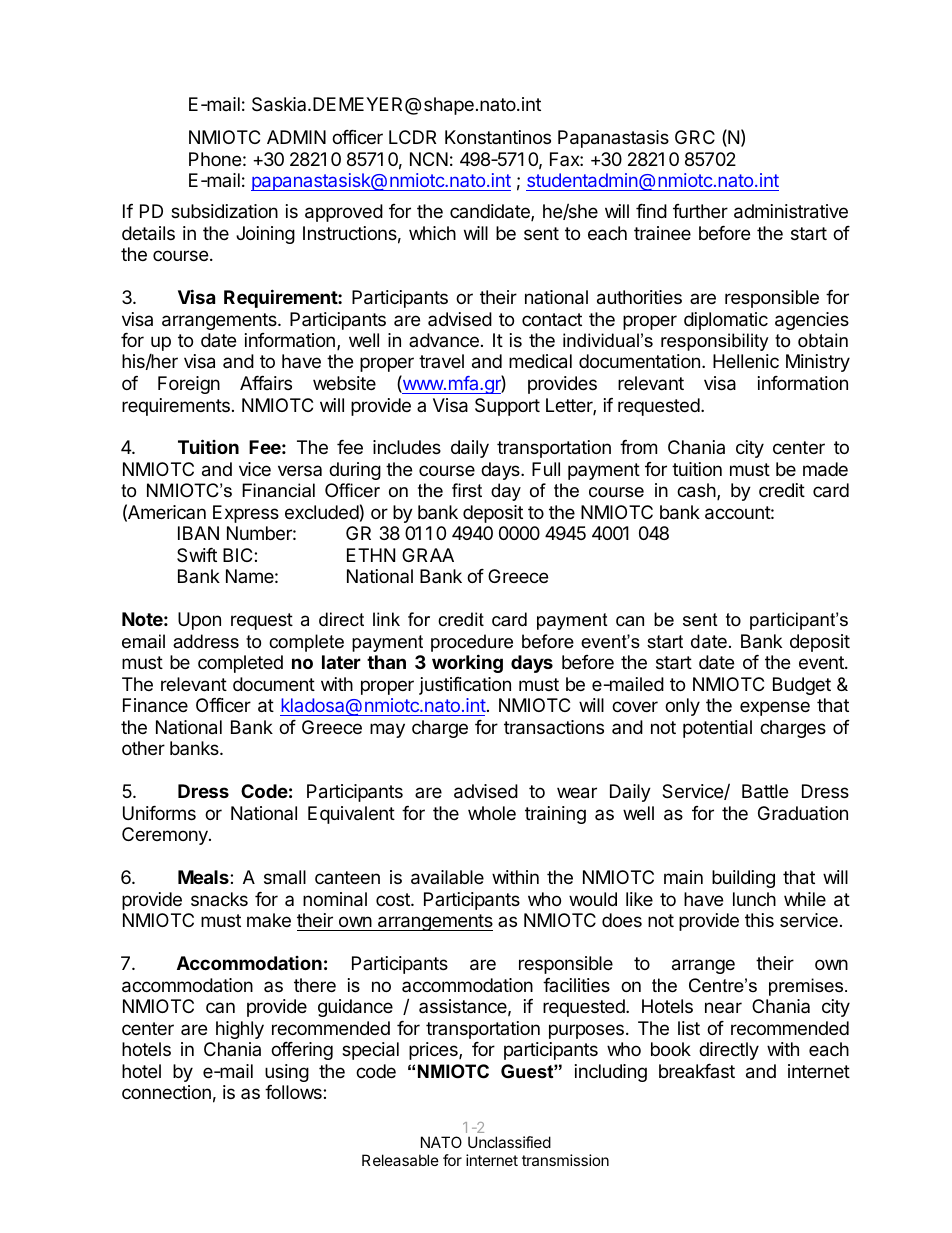  Describe the element at coordinates (166, 1092) in the page. I see `connection` at that location.
